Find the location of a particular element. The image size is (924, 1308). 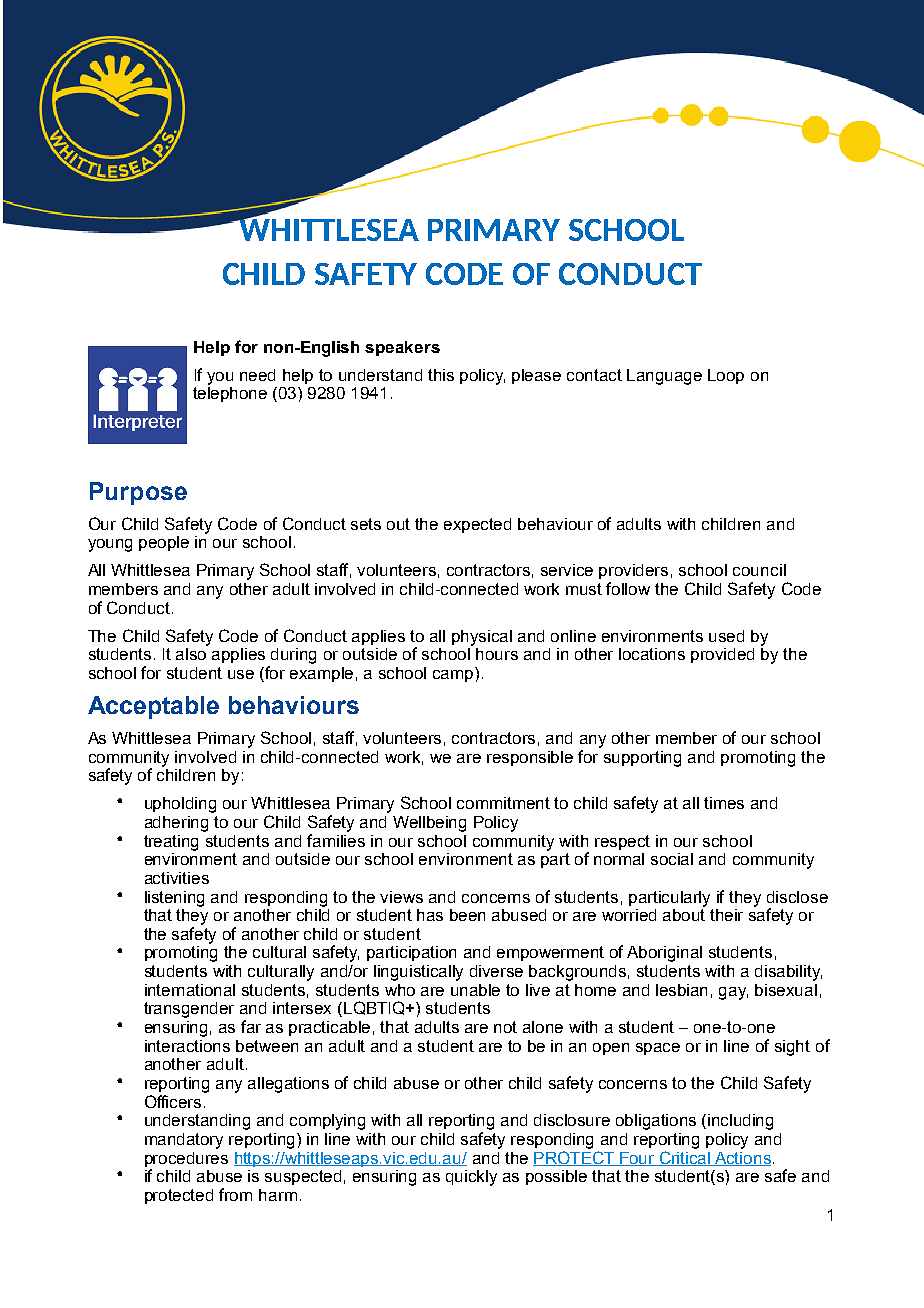

expected is located at coordinates (477, 525).
